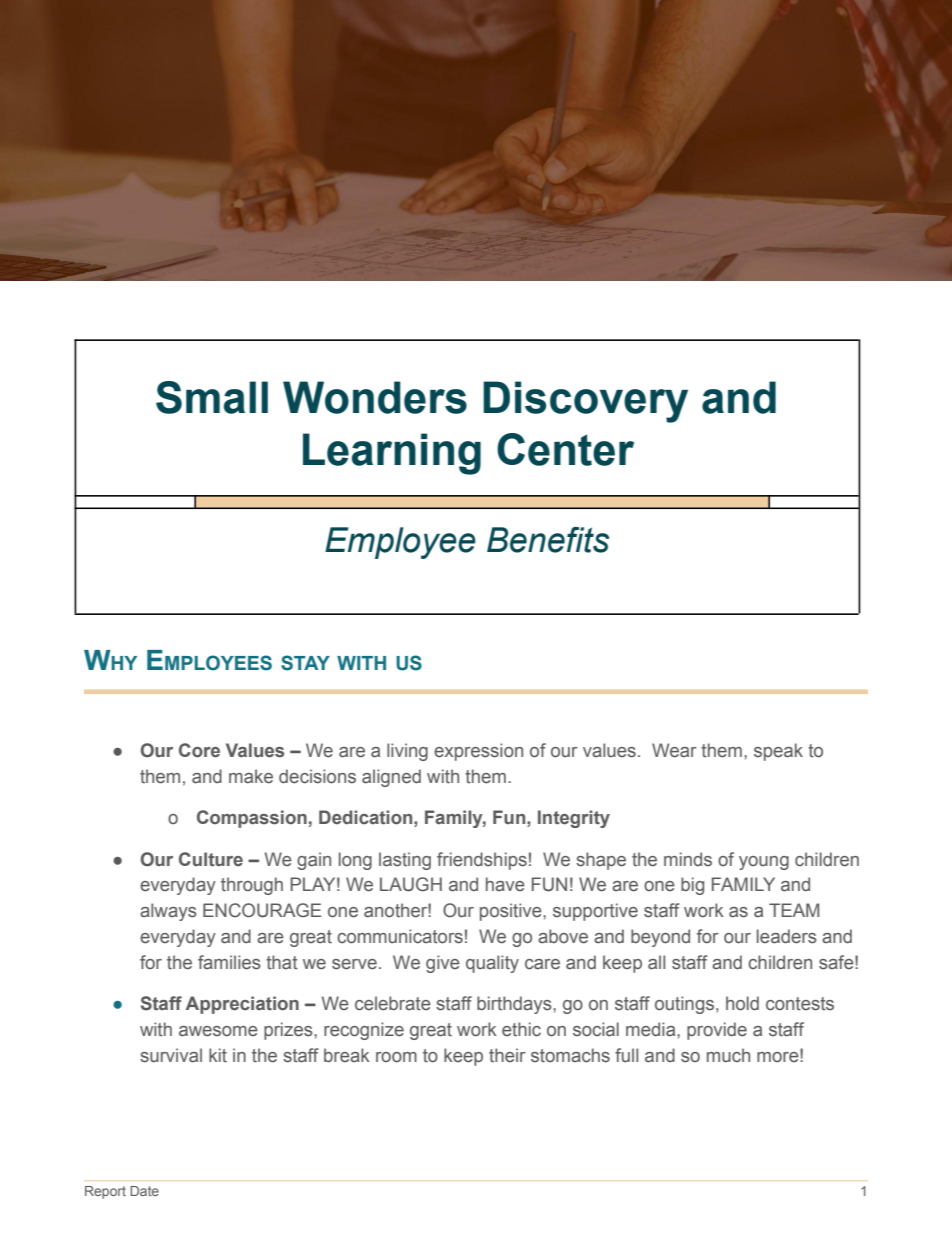 Image resolution: width=952 pixels, height=1233 pixels. I want to click on communicators, so click(400, 936).
